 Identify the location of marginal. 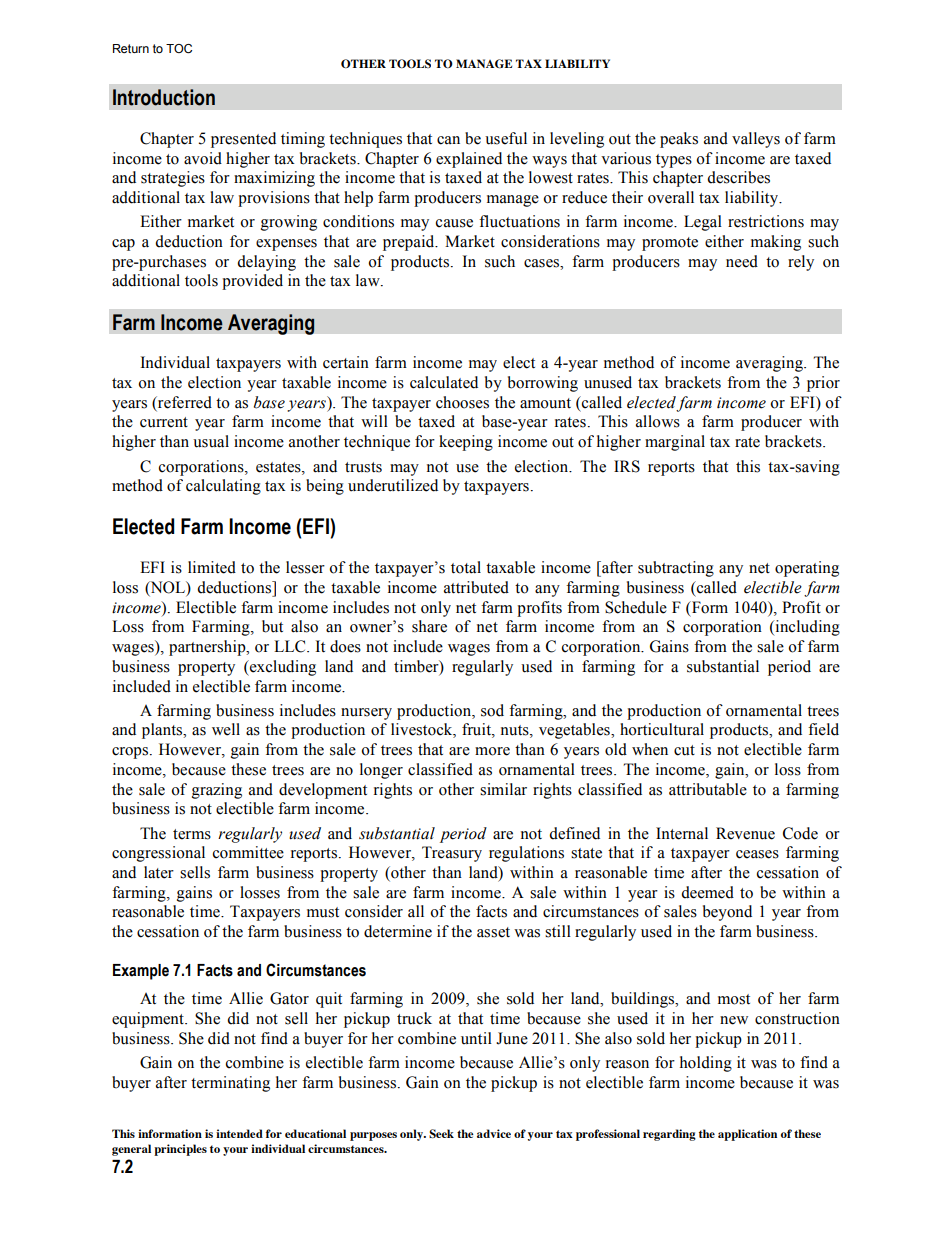
(675, 443).
